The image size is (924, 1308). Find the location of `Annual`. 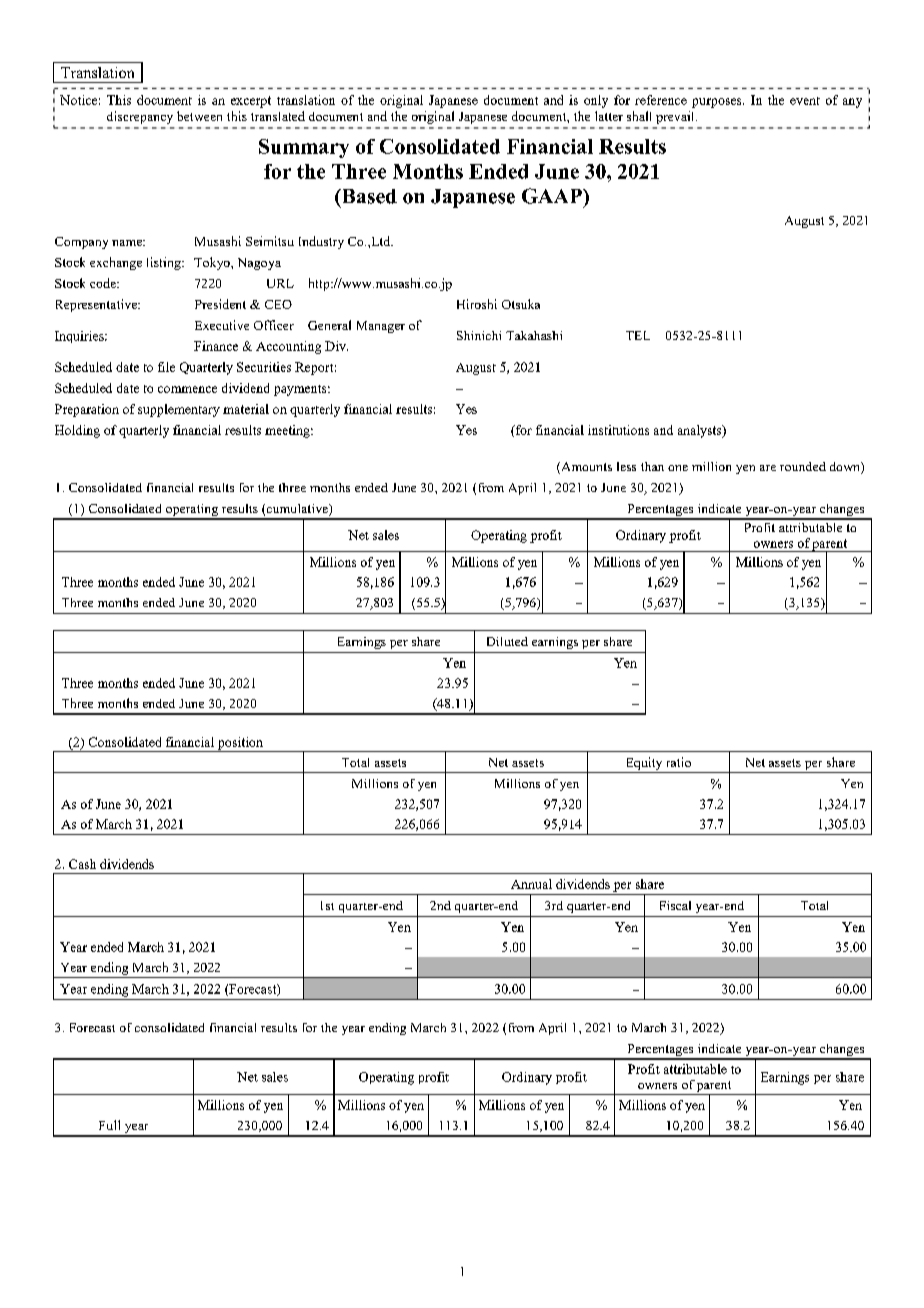

Annual is located at coordinates (531, 884).
